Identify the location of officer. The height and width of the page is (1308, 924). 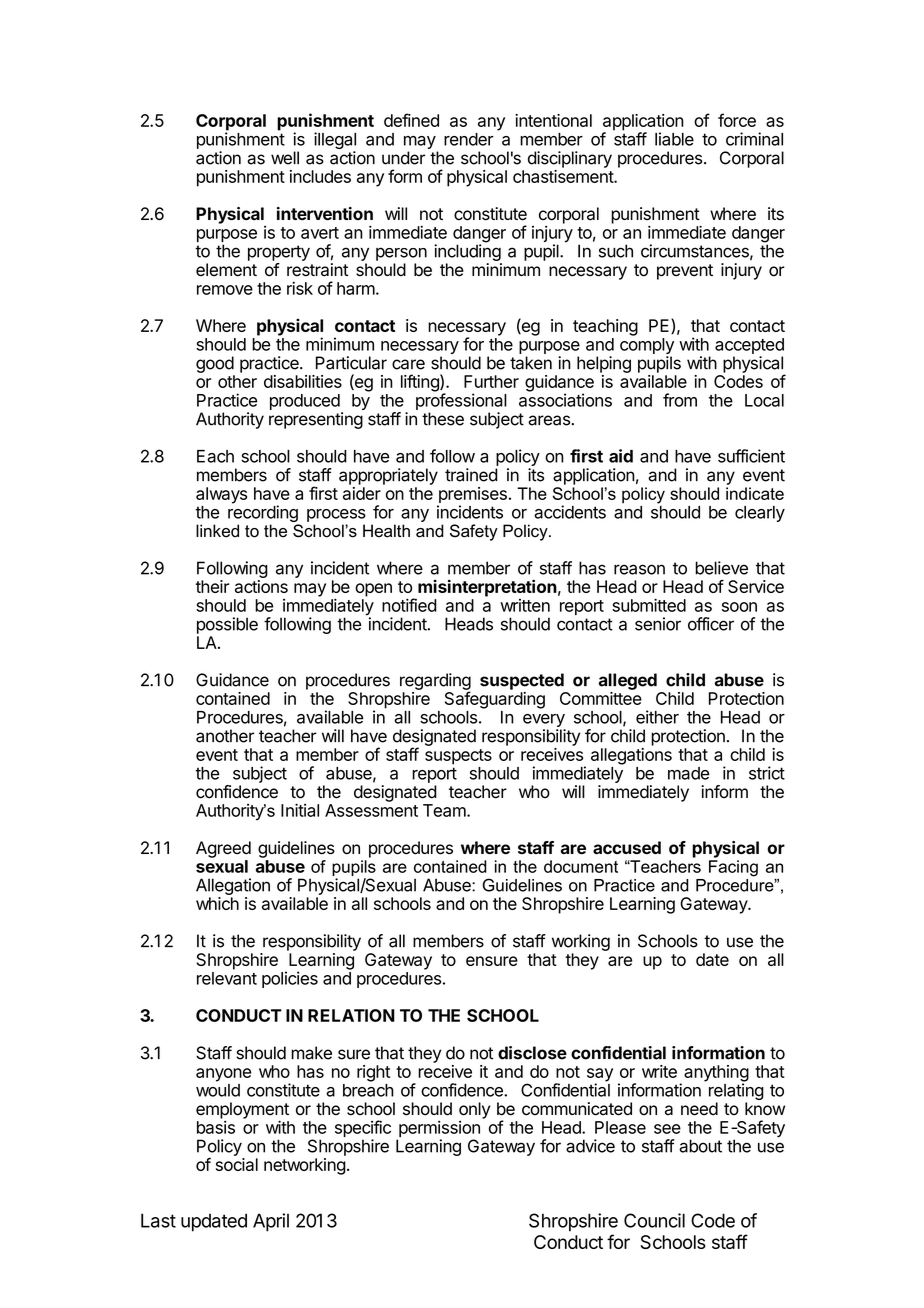
(711, 624).
